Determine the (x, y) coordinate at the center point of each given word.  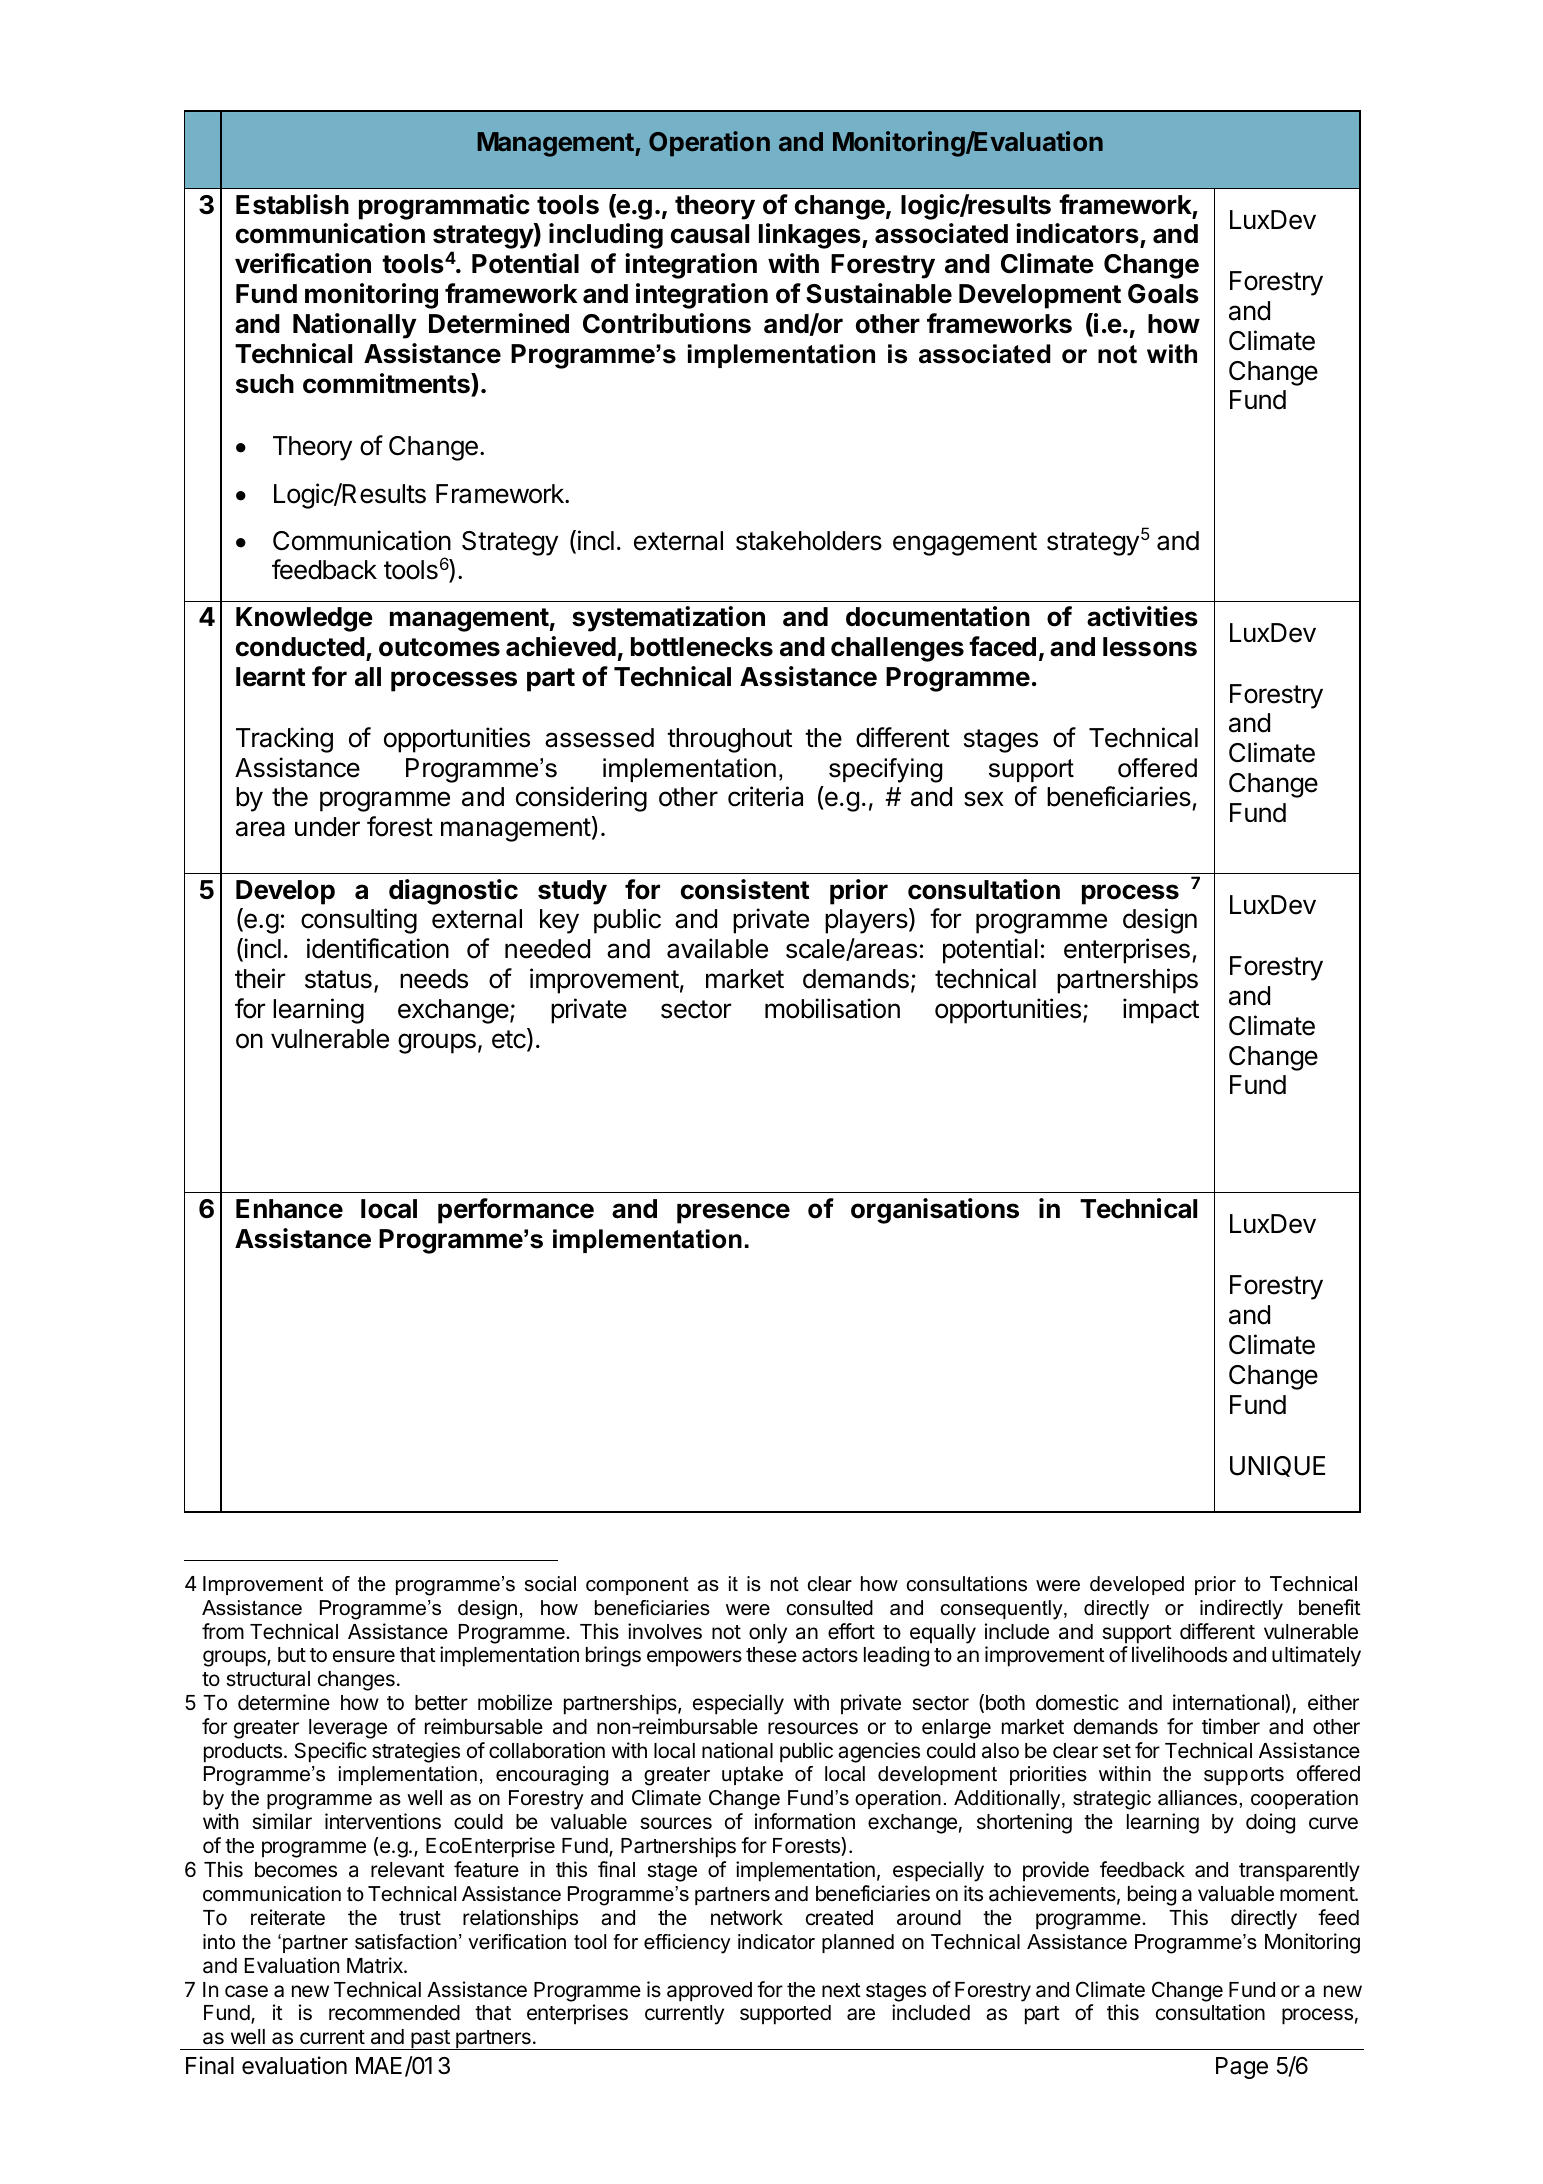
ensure (364, 1656)
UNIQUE (1277, 1466)
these (771, 1655)
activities (1142, 616)
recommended (394, 2013)
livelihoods (1179, 1654)
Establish (292, 204)
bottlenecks (702, 647)
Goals (1163, 294)
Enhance (289, 1209)
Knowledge (304, 619)
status (338, 979)
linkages (811, 236)
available (717, 948)
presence (733, 1213)
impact (1161, 1011)
